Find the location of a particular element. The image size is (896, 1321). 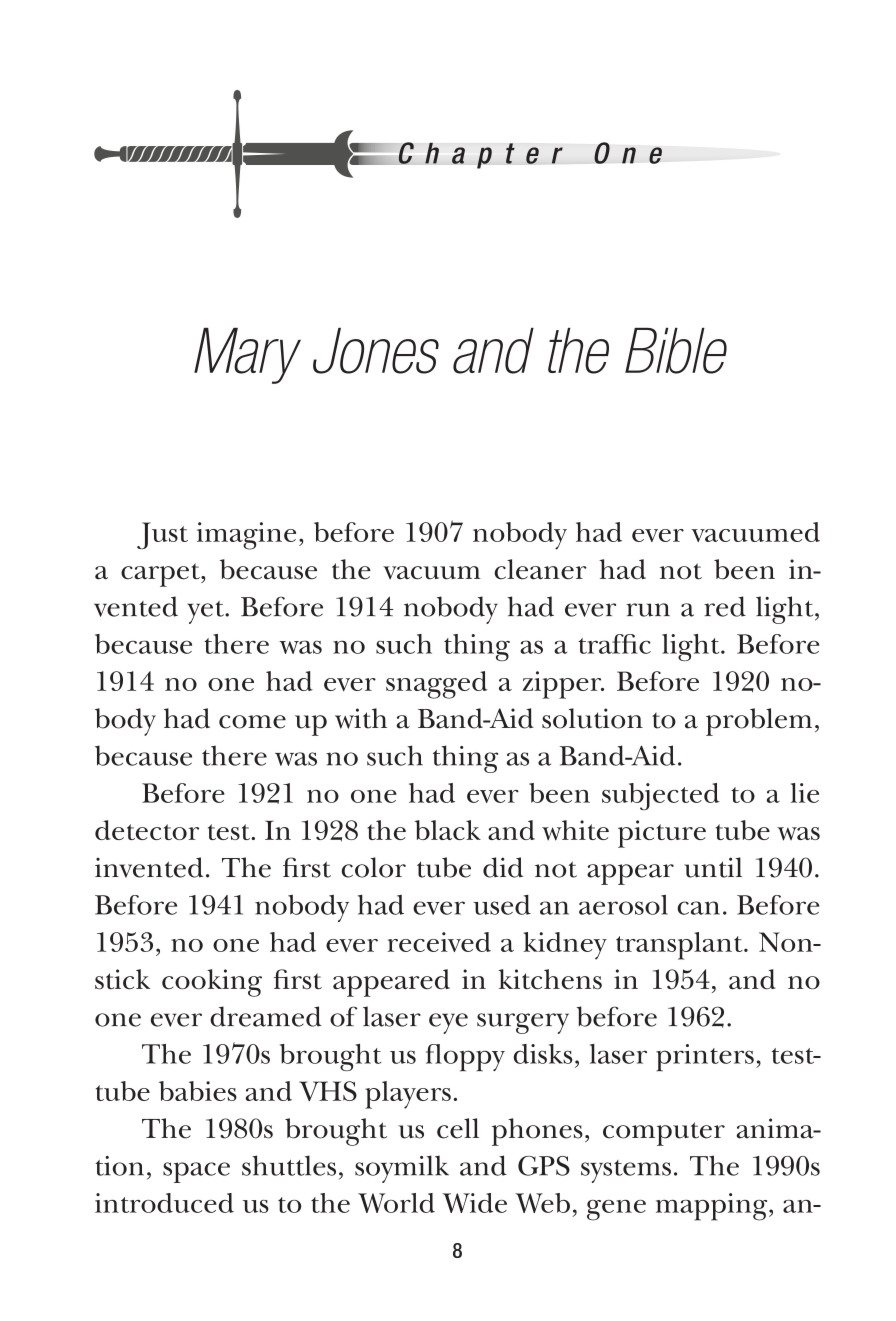

Jones is located at coordinates (376, 351).
